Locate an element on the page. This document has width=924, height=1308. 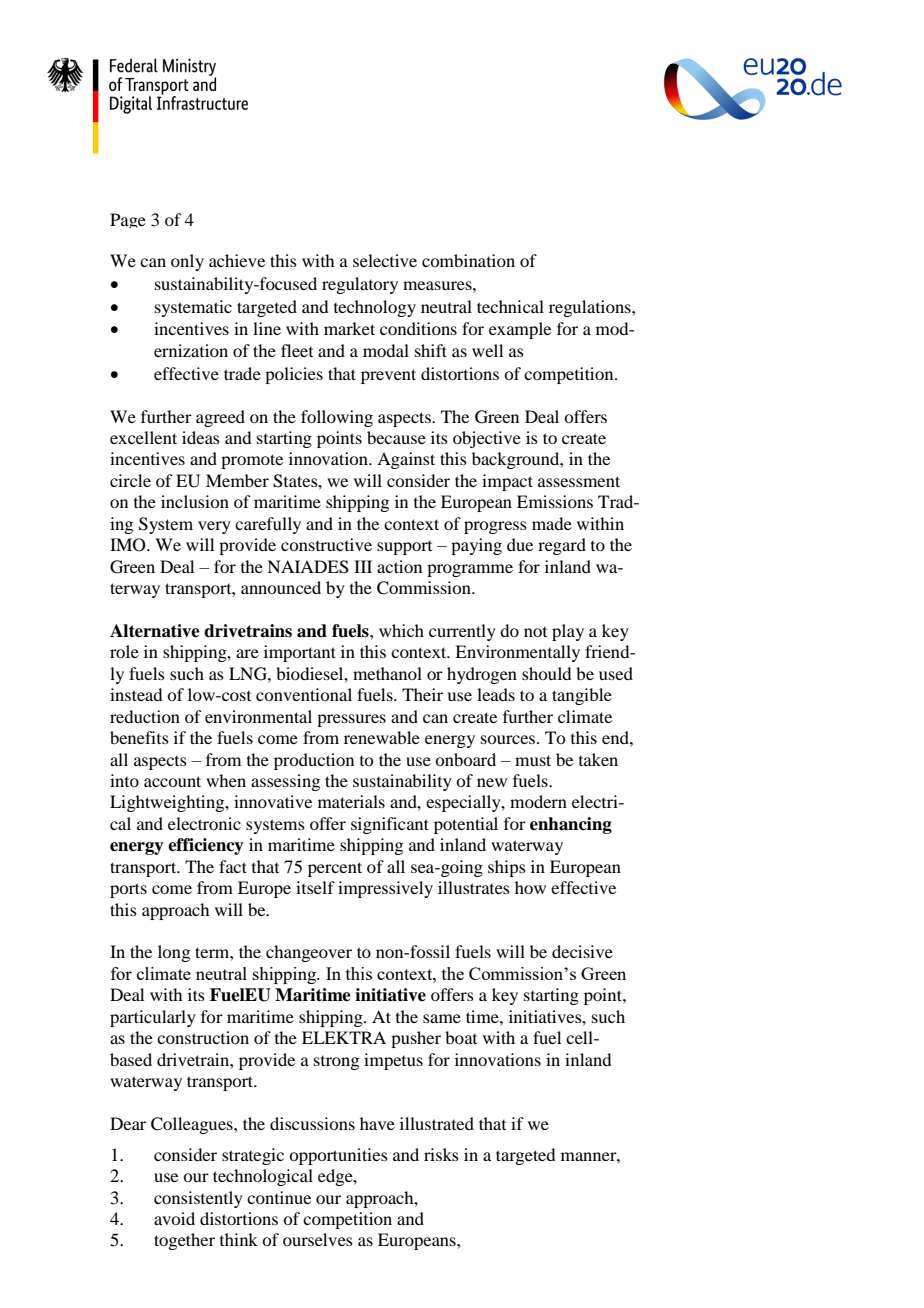
avoid is located at coordinates (174, 1218).
